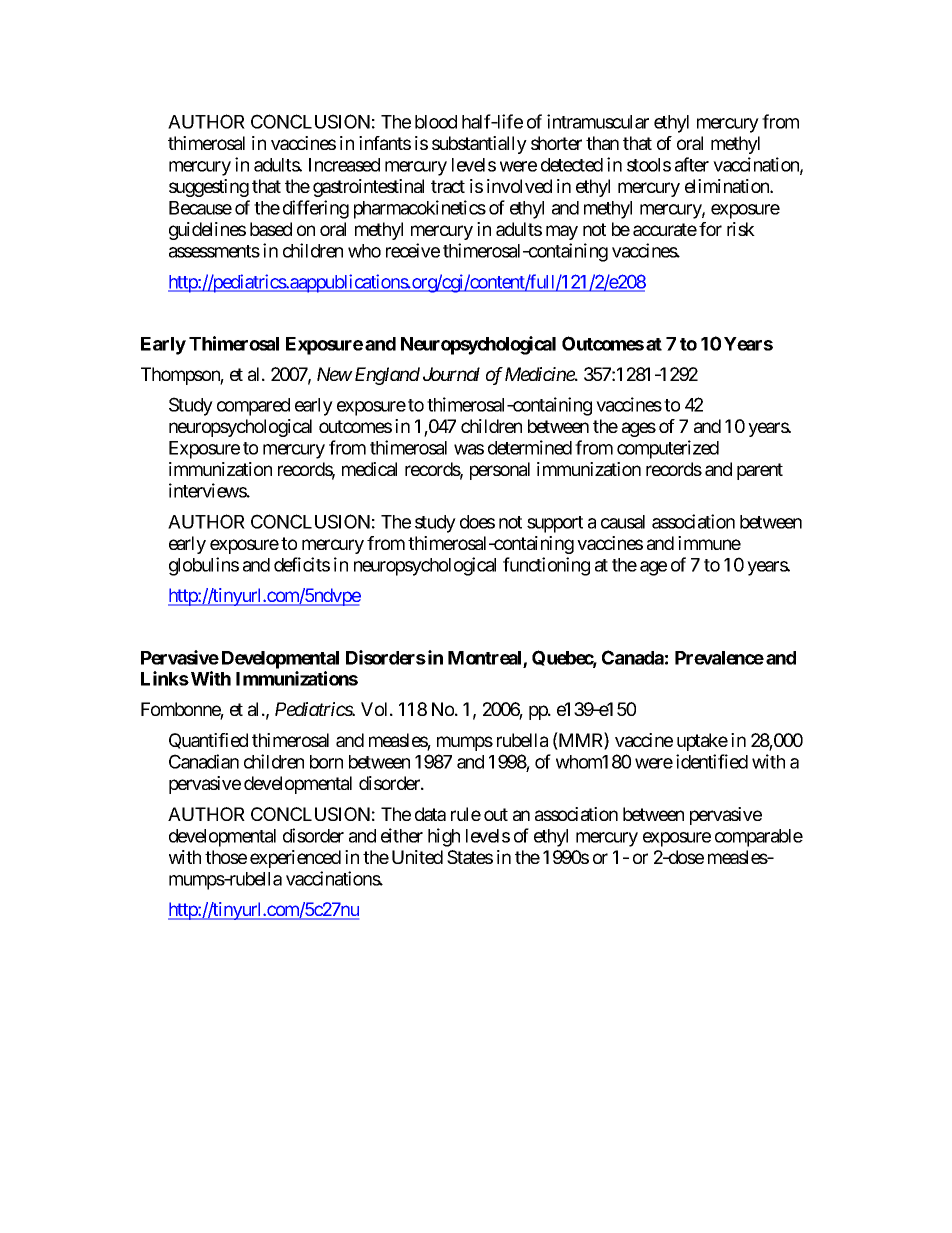  I want to click on after, so click(692, 164).
